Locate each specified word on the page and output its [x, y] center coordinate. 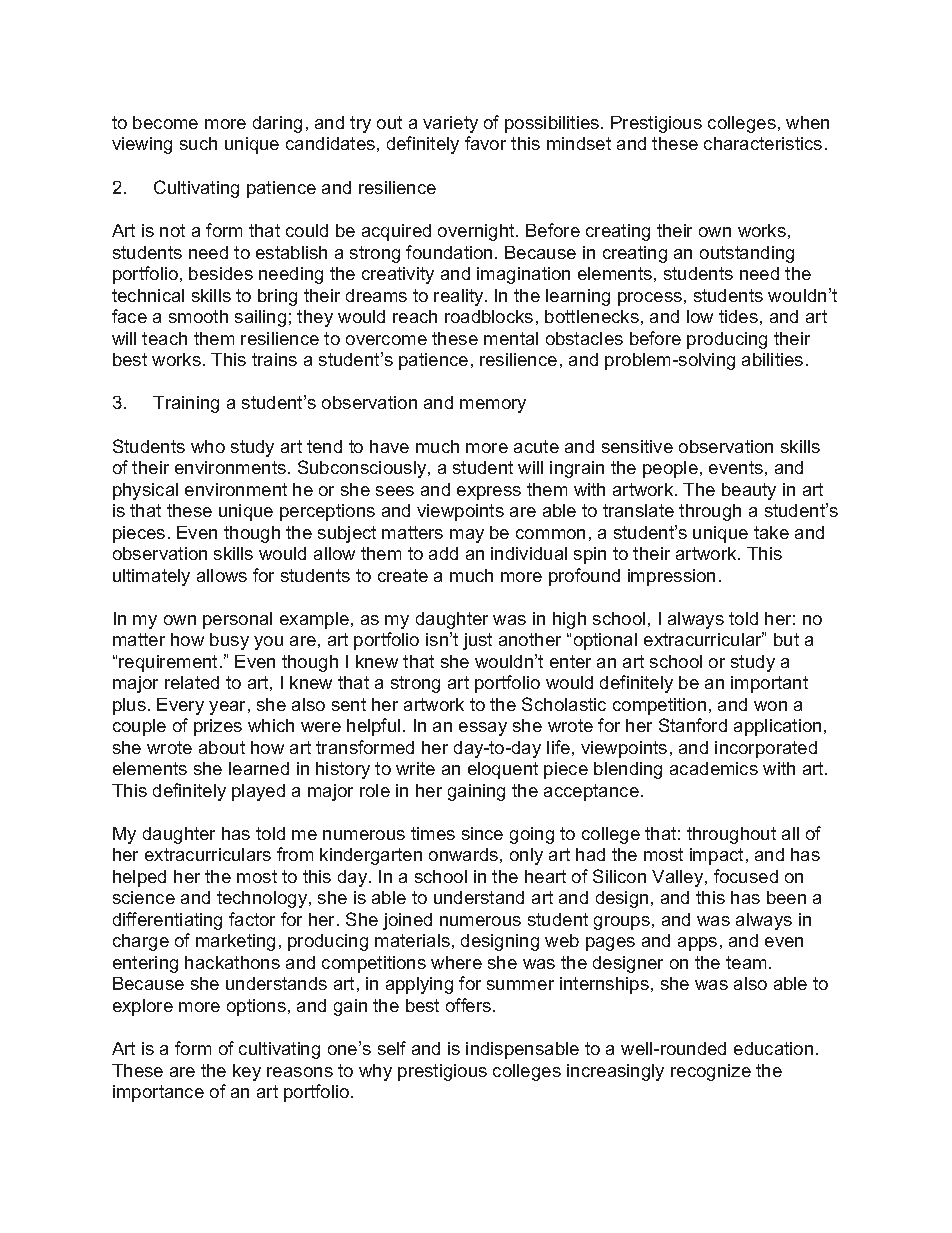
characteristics [763, 143]
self [392, 1048]
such [198, 143]
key [247, 1072]
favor [485, 143]
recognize [711, 1072]
